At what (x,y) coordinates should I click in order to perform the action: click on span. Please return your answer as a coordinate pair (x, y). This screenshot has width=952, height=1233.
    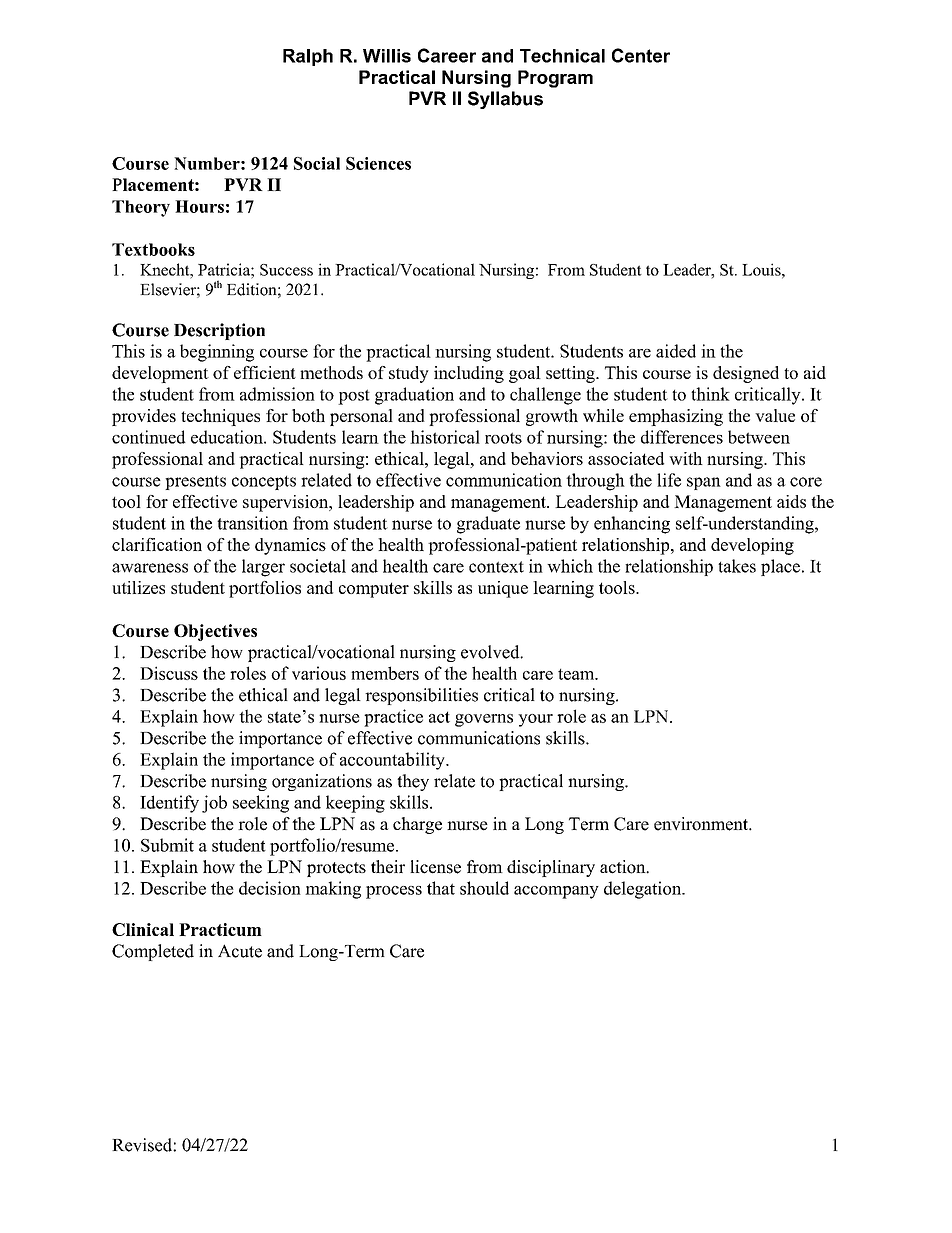
    Looking at the image, I should click on (704, 483).
